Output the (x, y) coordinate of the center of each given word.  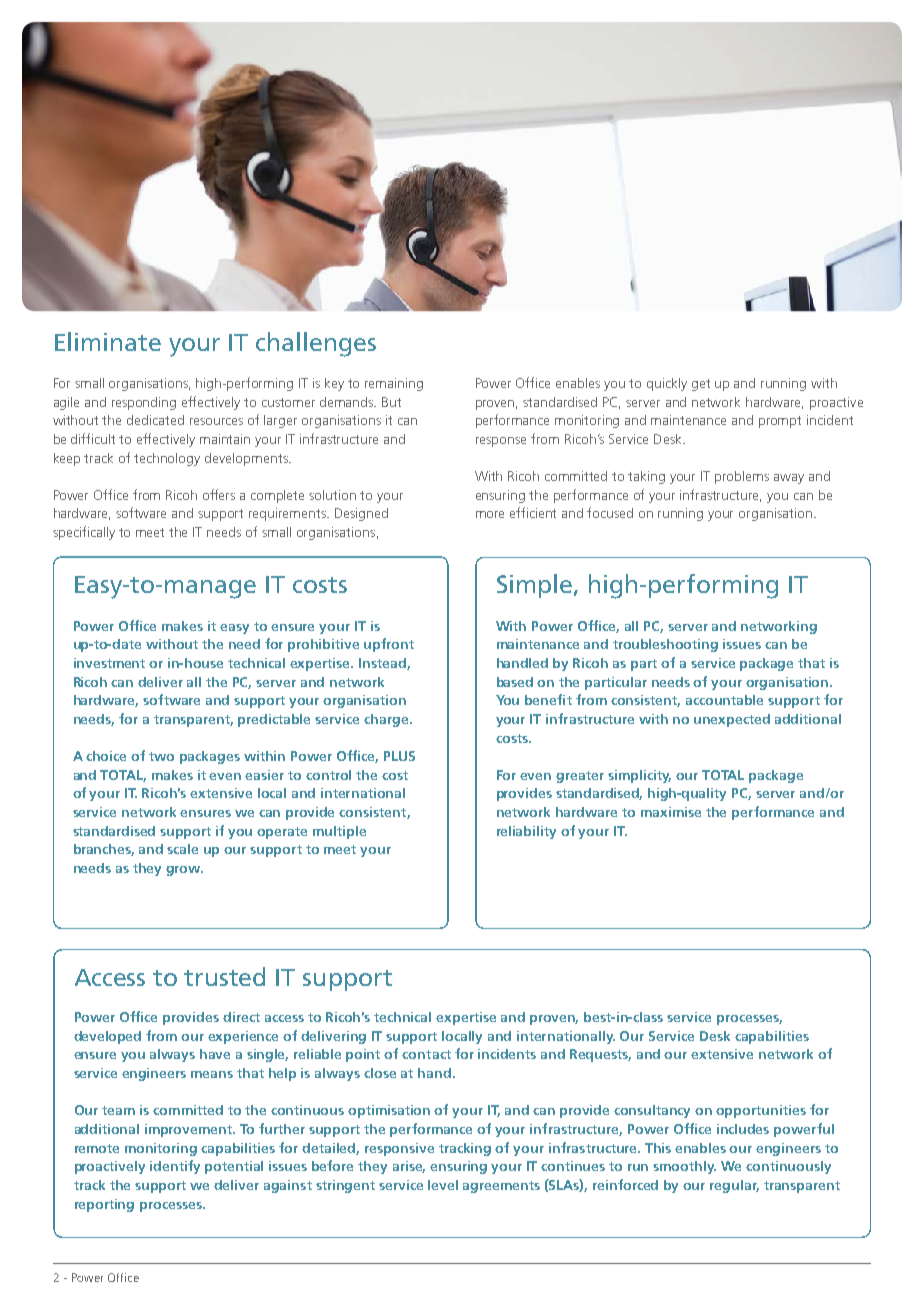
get (701, 385)
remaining (394, 384)
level (443, 1185)
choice (106, 756)
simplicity (639, 776)
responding (144, 403)
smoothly (684, 1167)
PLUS (399, 756)
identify (175, 1167)
